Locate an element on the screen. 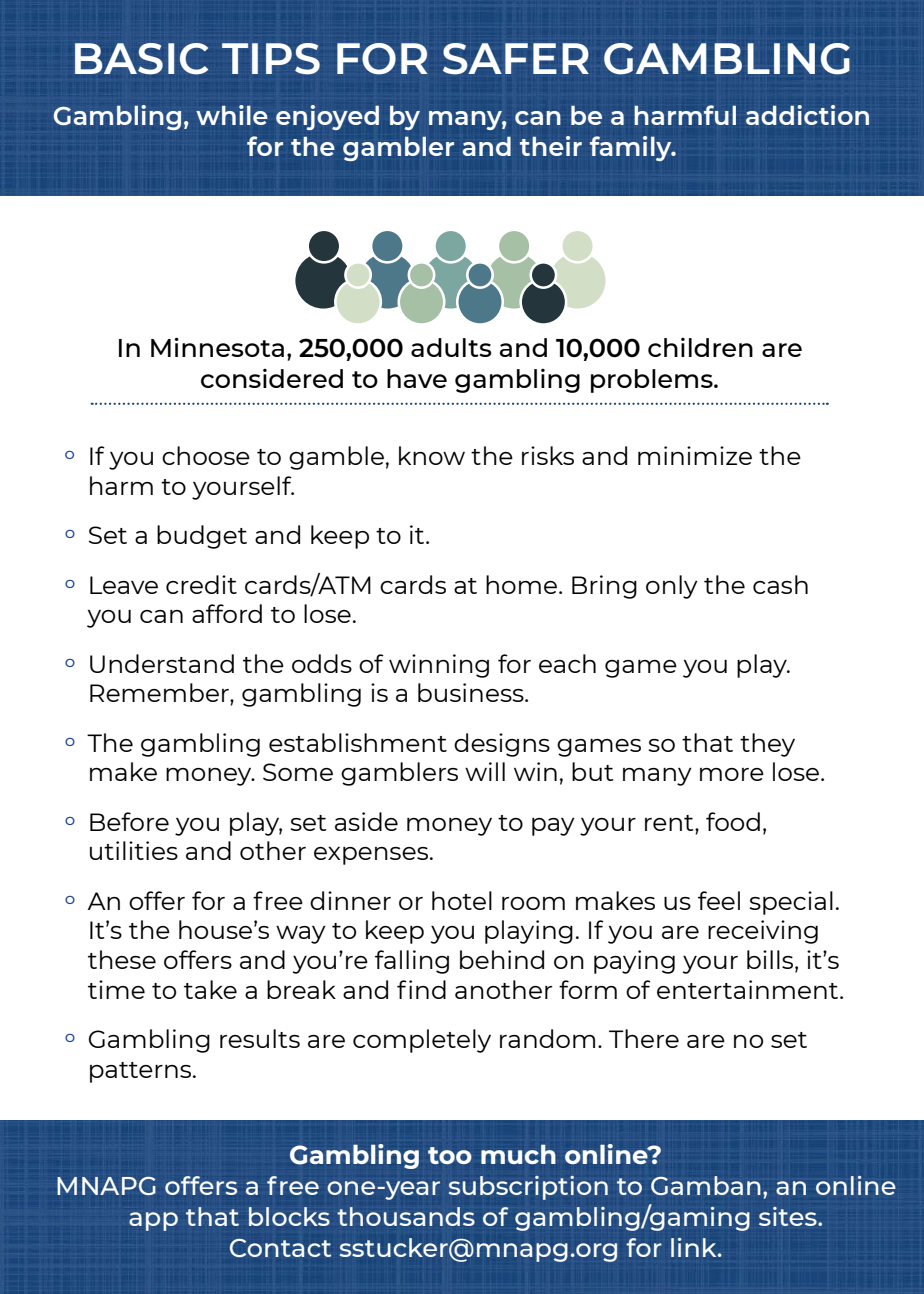  addiction is located at coordinates (807, 115).
